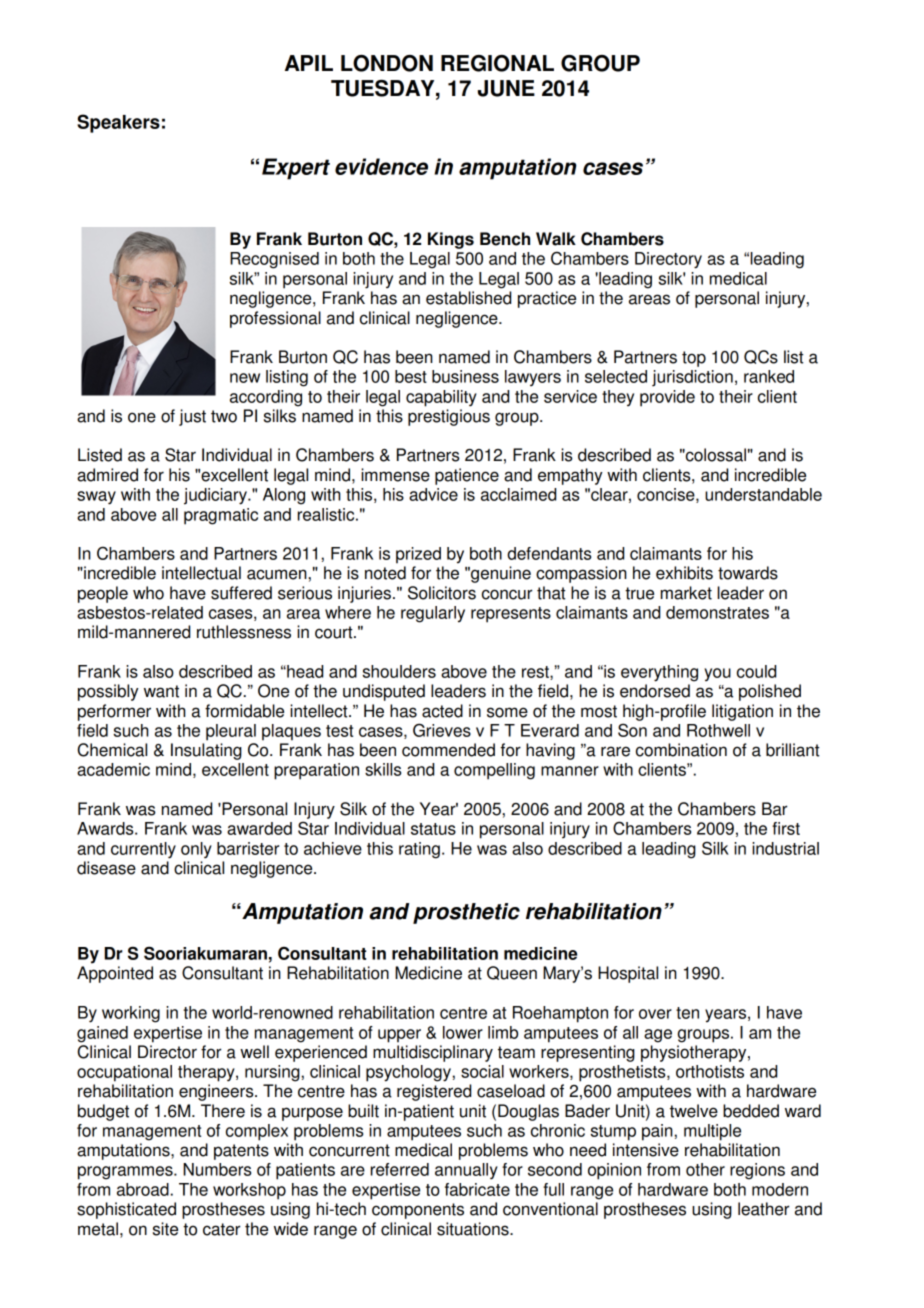 The width and height of the page is (924, 1308). Describe the element at coordinates (497, 63) in the page. I see `REGIONAL` at that location.
